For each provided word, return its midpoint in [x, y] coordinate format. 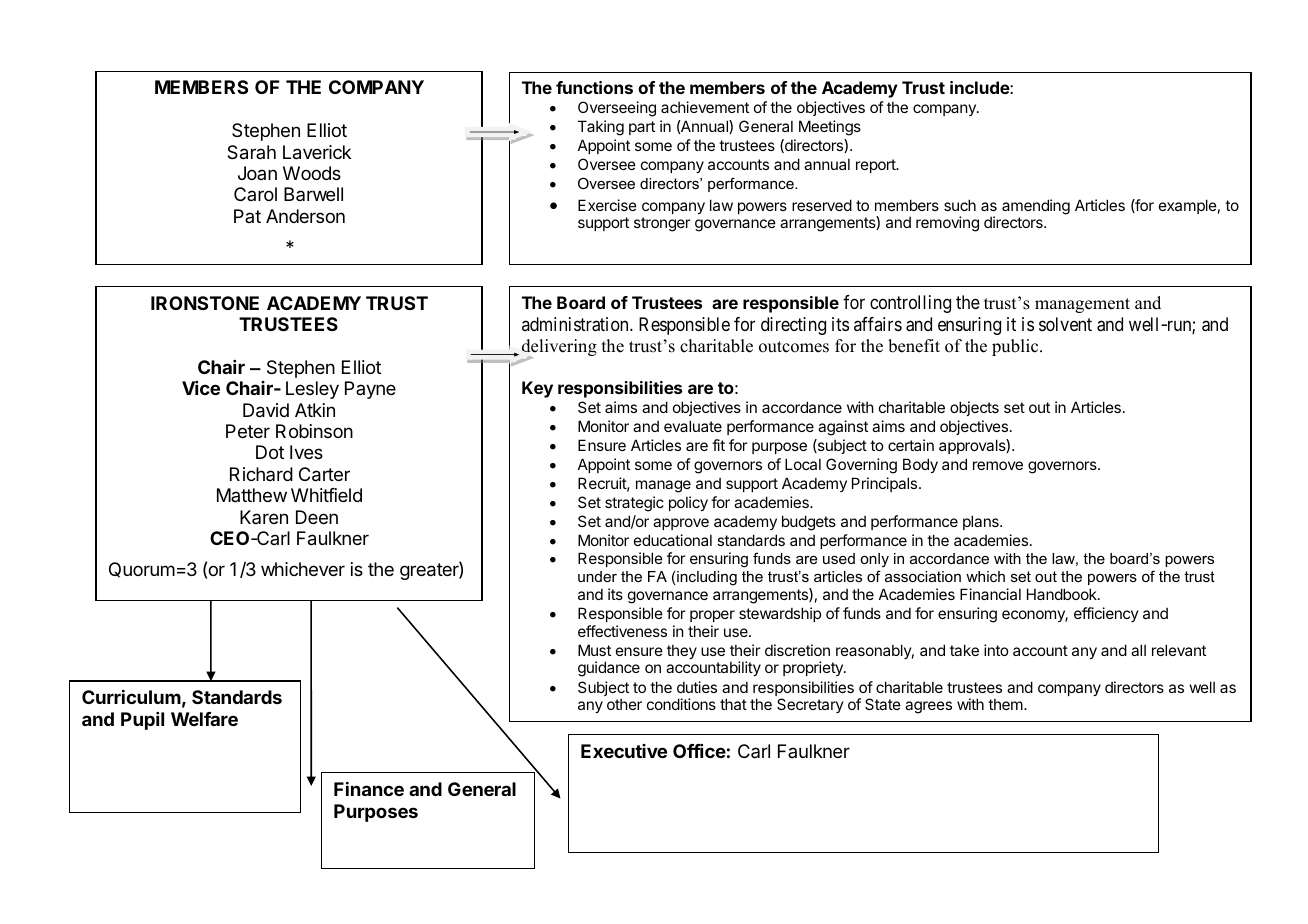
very [662, 286]
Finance [369, 789]
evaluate [693, 426]
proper [712, 616]
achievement [705, 107]
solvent [1065, 324]
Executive [624, 751]
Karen [264, 517]
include [980, 87]
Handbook [1063, 594]
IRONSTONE [205, 303]
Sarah [251, 152]
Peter [248, 431]
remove [998, 465]
